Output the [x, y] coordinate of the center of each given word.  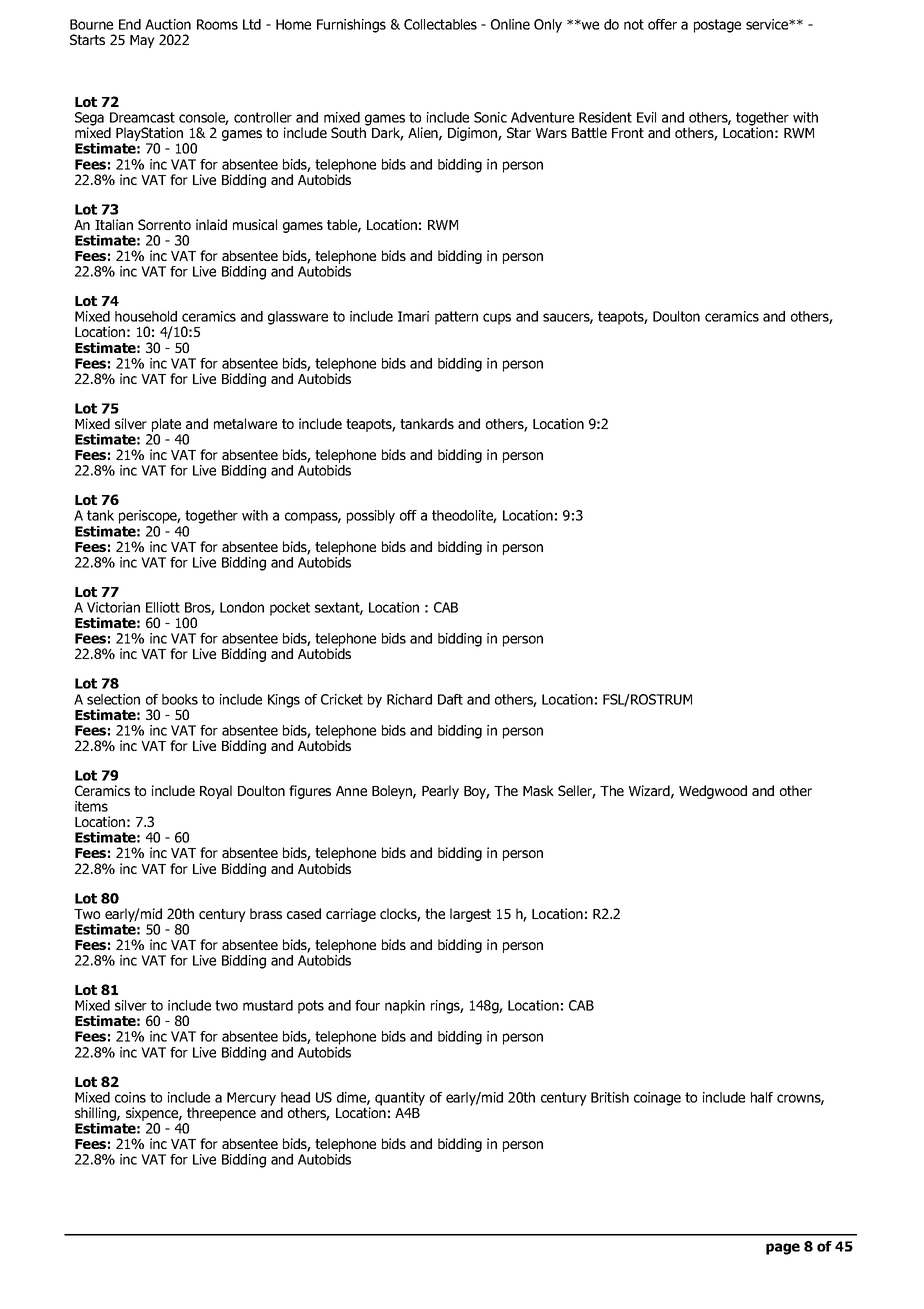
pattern [456, 318]
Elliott [163, 607]
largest [470, 915]
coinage [657, 1099]
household [146, 316]
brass [266, 913]
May [142, 41]
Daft [450, 699]
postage [717, 26]
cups [497, 319]
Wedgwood [713, 792]
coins [130, 1097]
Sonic [490, 117]
